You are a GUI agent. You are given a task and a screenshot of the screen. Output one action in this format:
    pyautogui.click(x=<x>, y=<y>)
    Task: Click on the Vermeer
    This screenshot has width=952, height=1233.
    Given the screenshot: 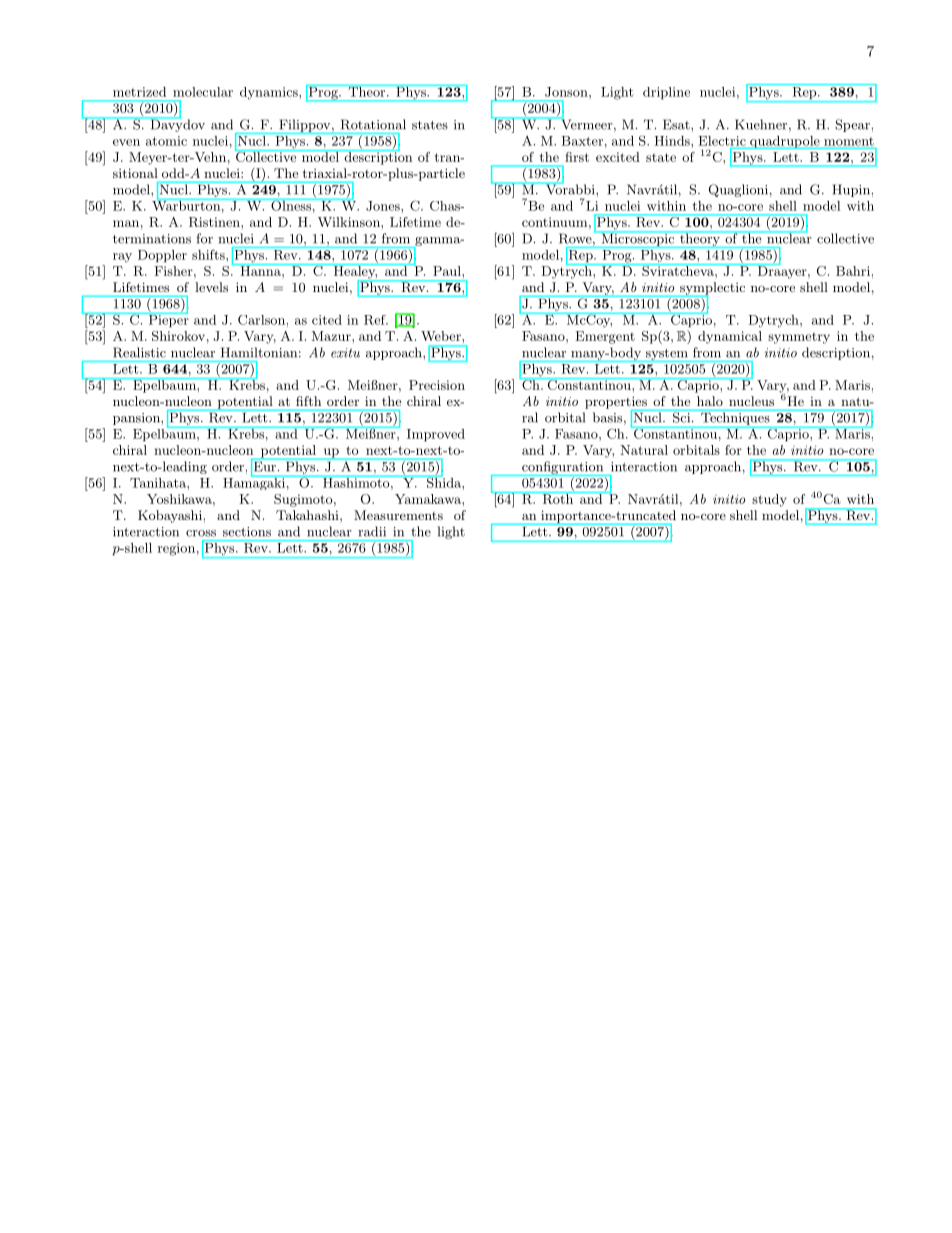 What is the action you would take?
    pyautogui.click(x=587, y=124)
